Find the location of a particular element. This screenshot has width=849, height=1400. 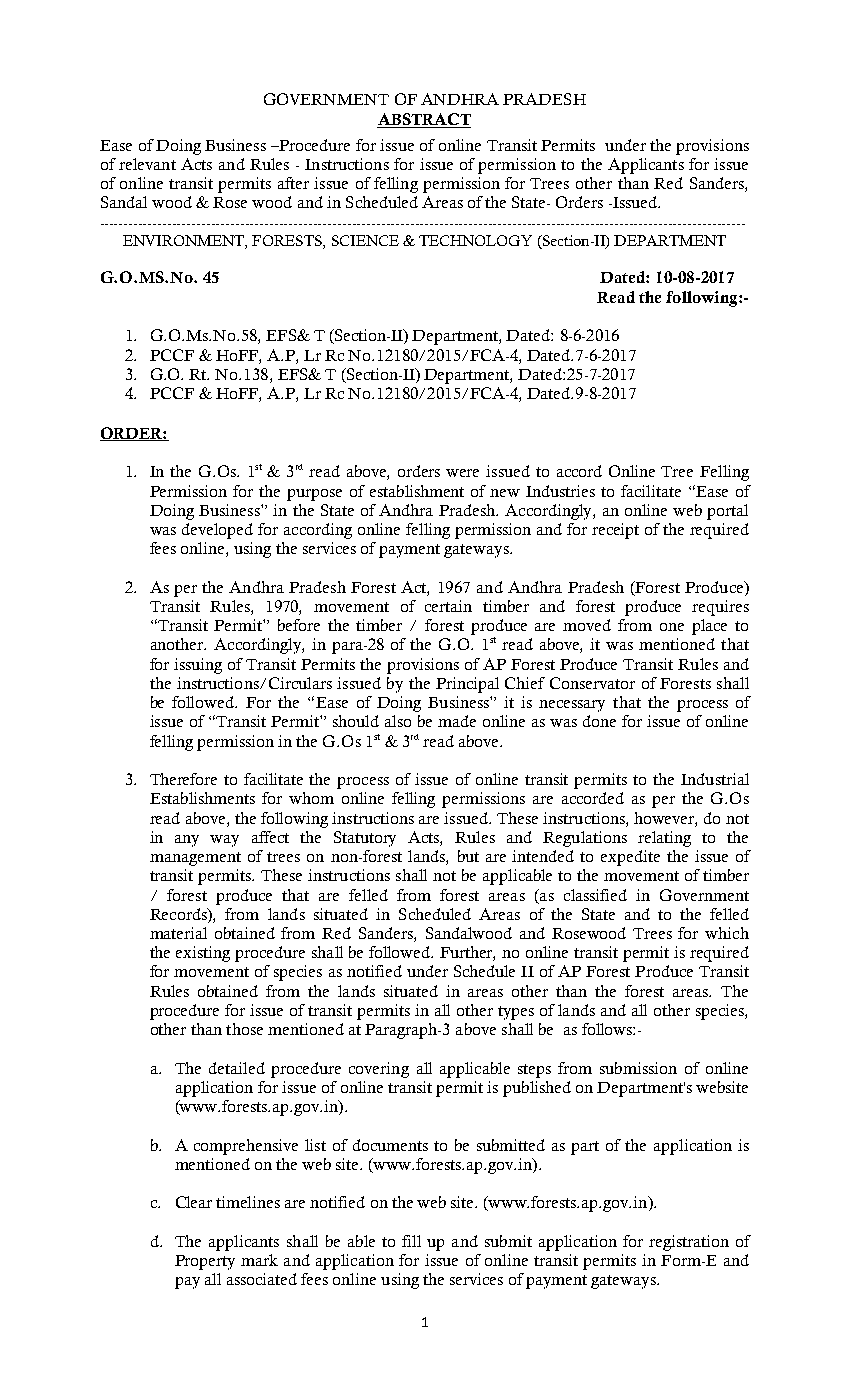

place is located at coordinates (709, 627).
